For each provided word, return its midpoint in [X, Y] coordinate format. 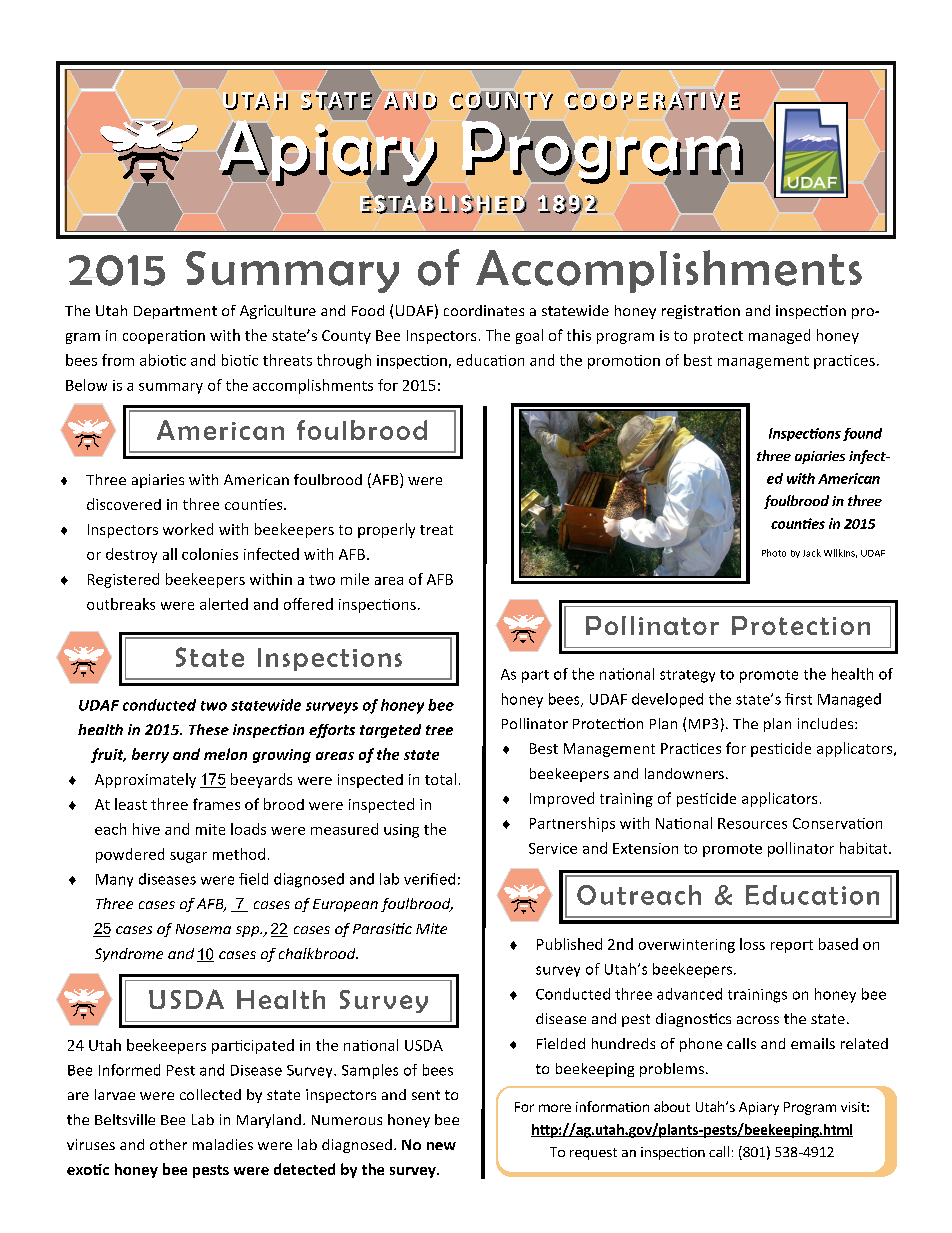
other [168, 1144]
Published [569, 944]
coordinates [484, 310]
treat [436, 530]
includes [827, 723]
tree [439, 730]
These [209, 729]
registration [701, 312]
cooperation [164, 337]
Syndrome [129, 955]
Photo [774, 553]
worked [188, 529]
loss [752, 944]
